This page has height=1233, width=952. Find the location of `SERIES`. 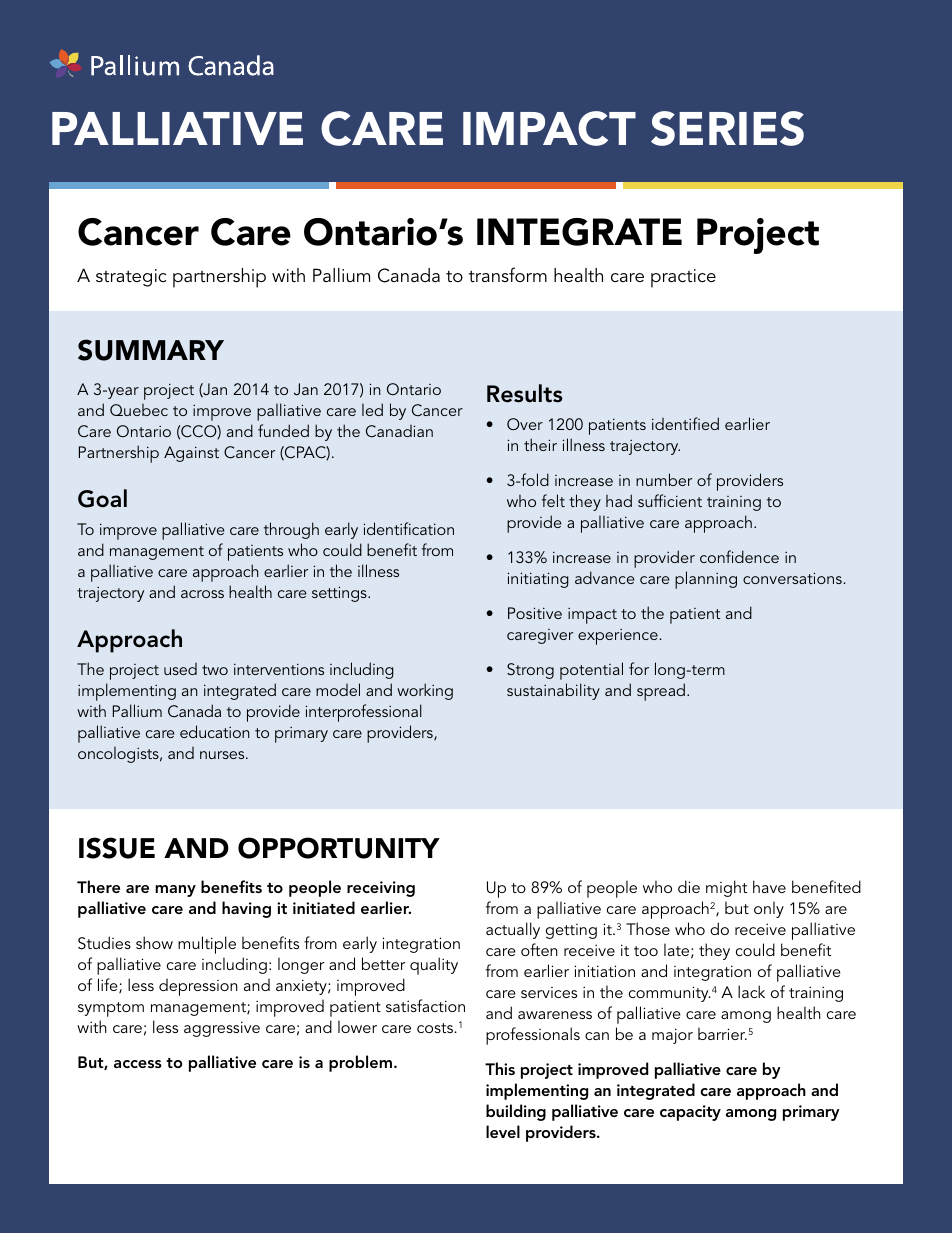

SERIES is located at coordinates (727, 128).
